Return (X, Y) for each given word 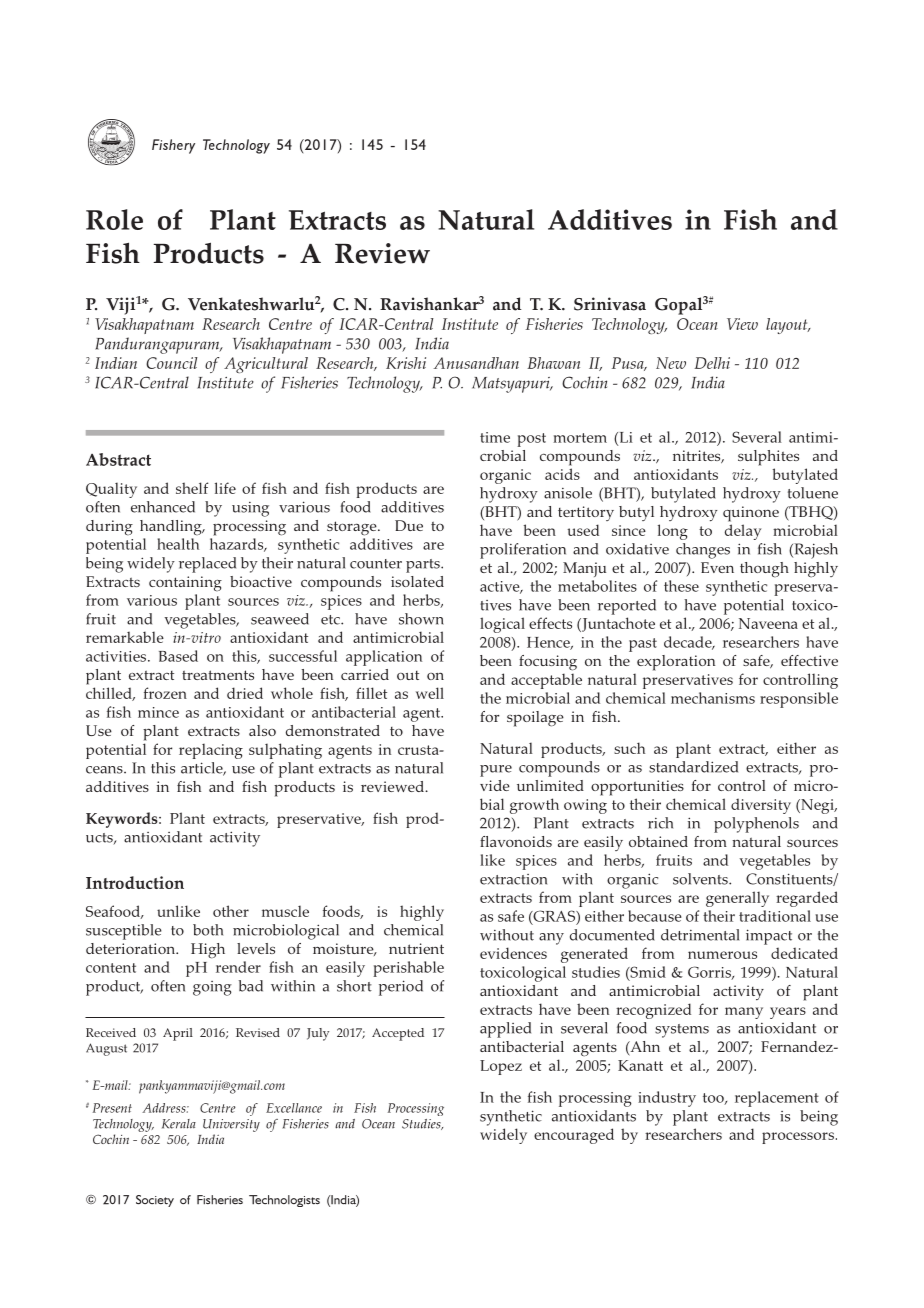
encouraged (574, 1136)
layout (788, 326)
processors (798, 1138)
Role (114, 219)
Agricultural (266, 365)
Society (155, 1201)
